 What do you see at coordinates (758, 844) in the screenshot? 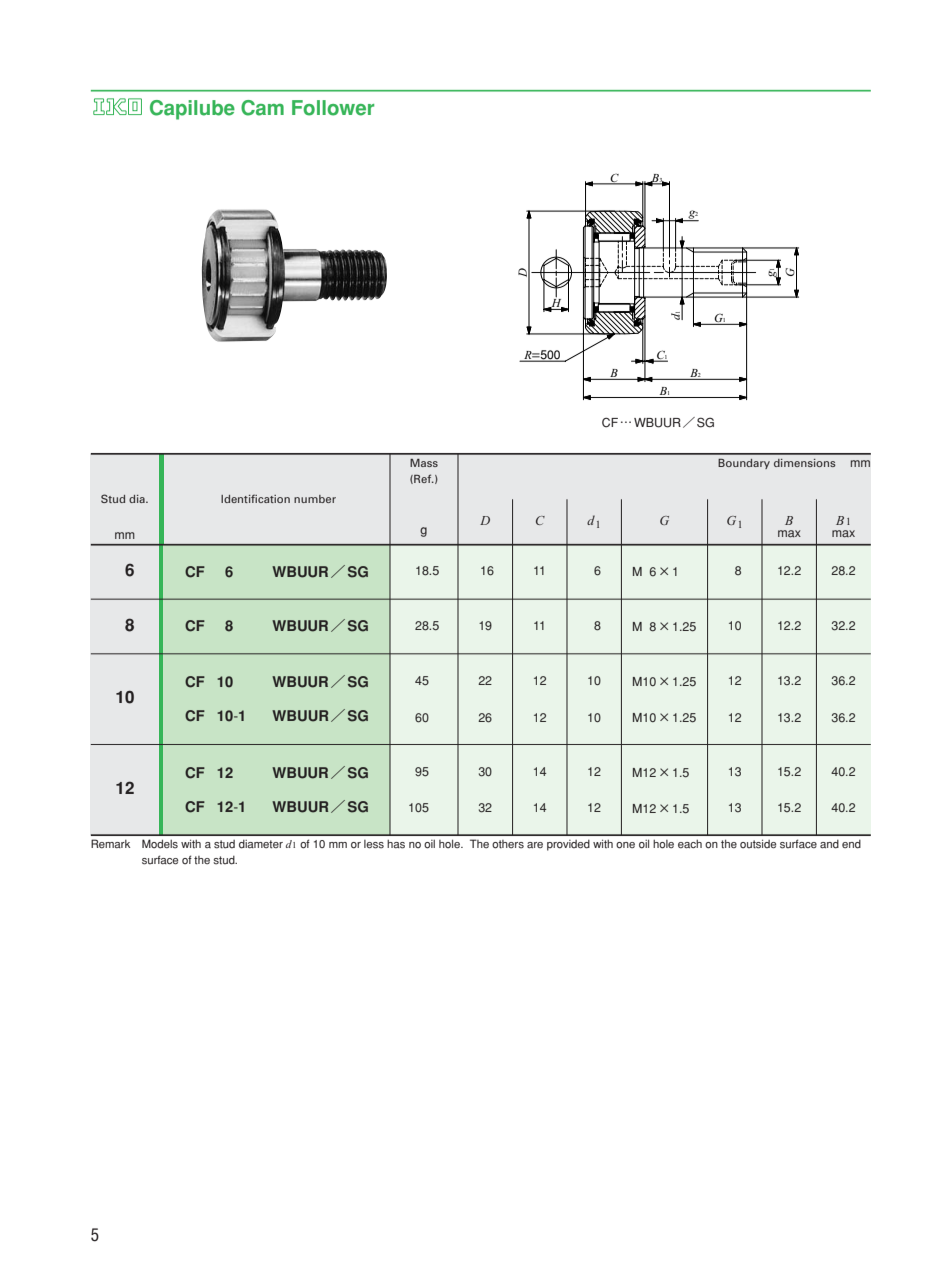
I see `outside` at bounding box center [758, 844].
